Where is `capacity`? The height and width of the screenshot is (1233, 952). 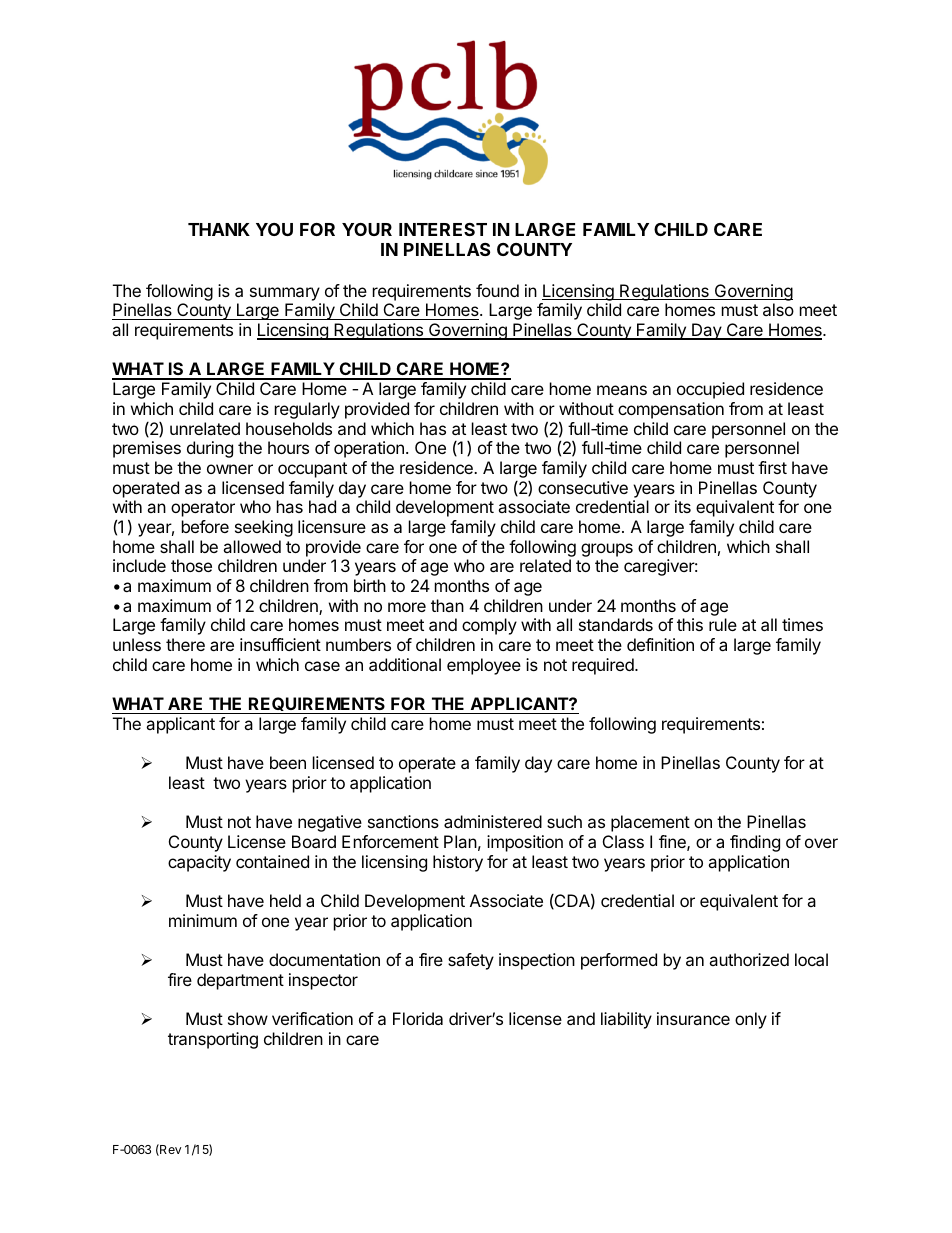 capacity is located at coordinates (199, 863).
